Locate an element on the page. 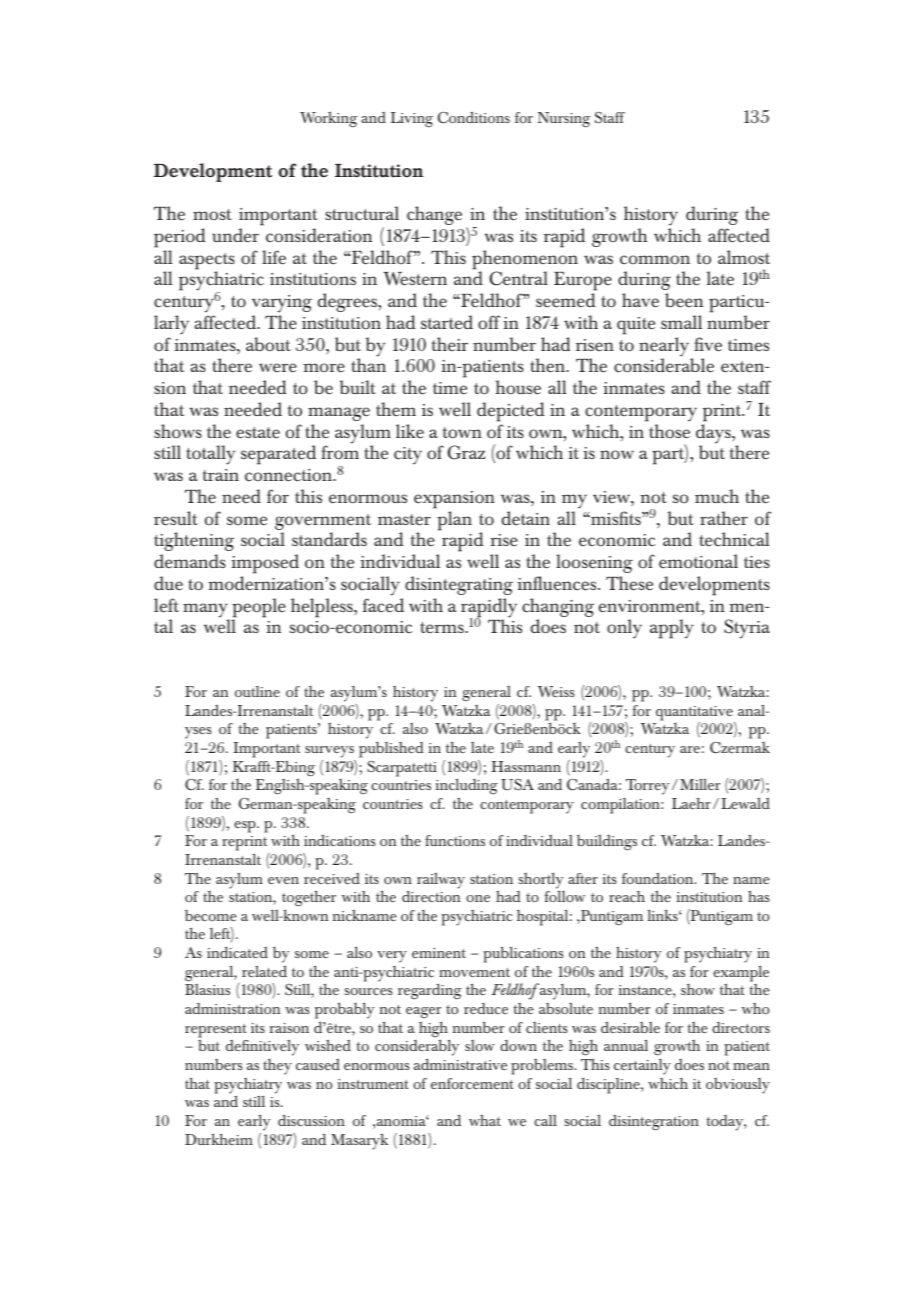  Durkheim is located at coordinates (219, 1139).
